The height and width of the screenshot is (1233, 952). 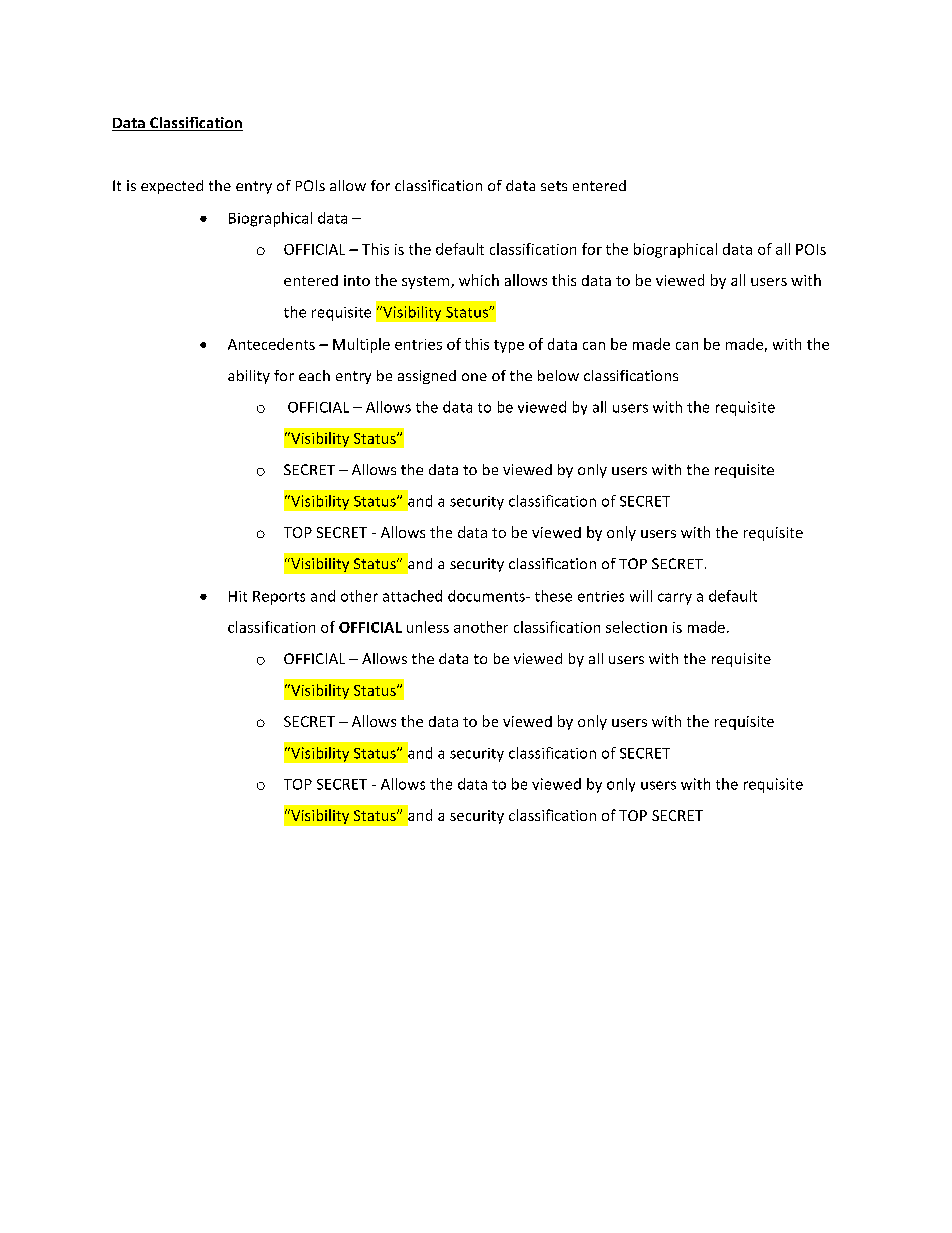 I want to click on Antecedents, so click(x=271, y=344).
